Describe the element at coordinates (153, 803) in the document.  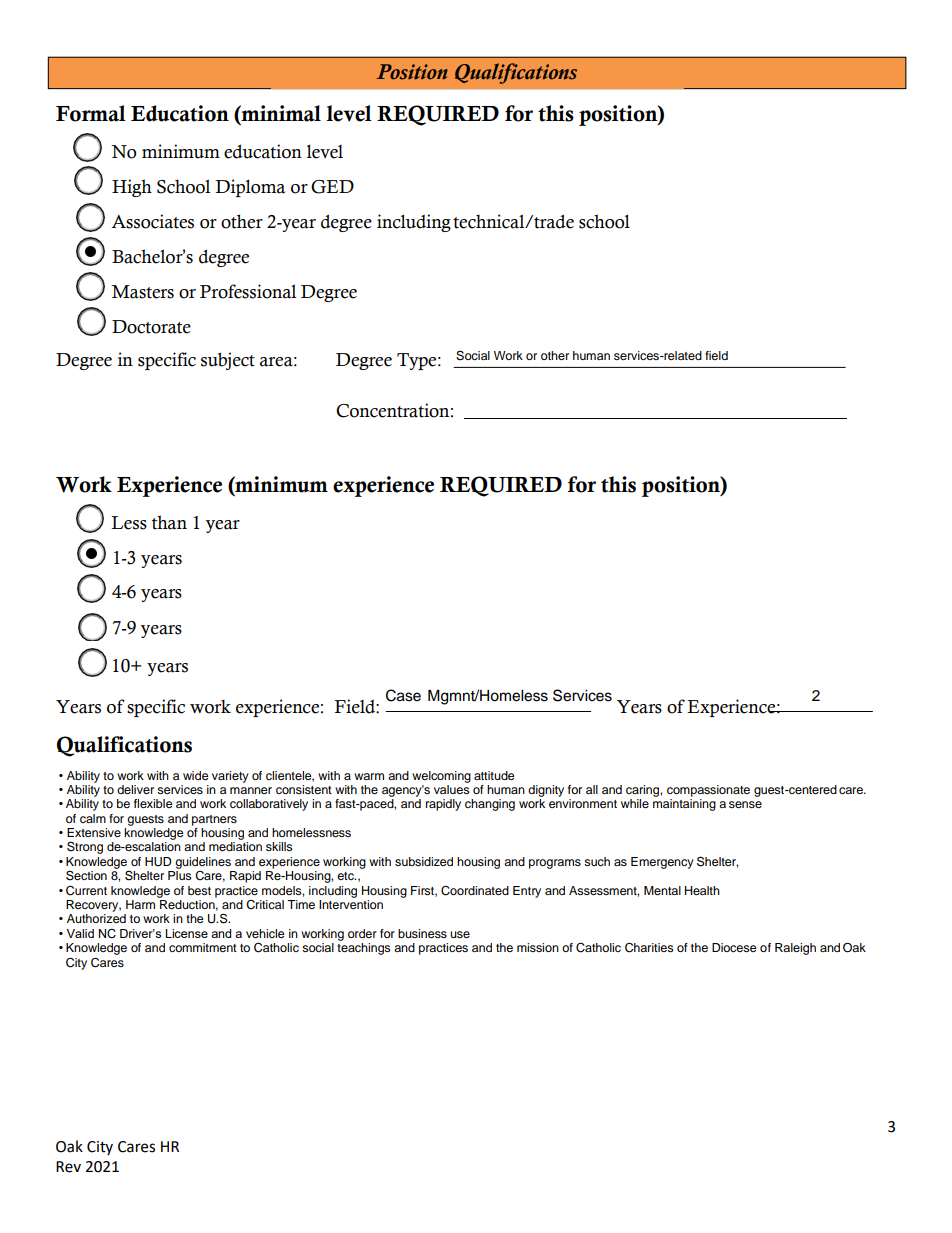
I see `flexible` at that location.
